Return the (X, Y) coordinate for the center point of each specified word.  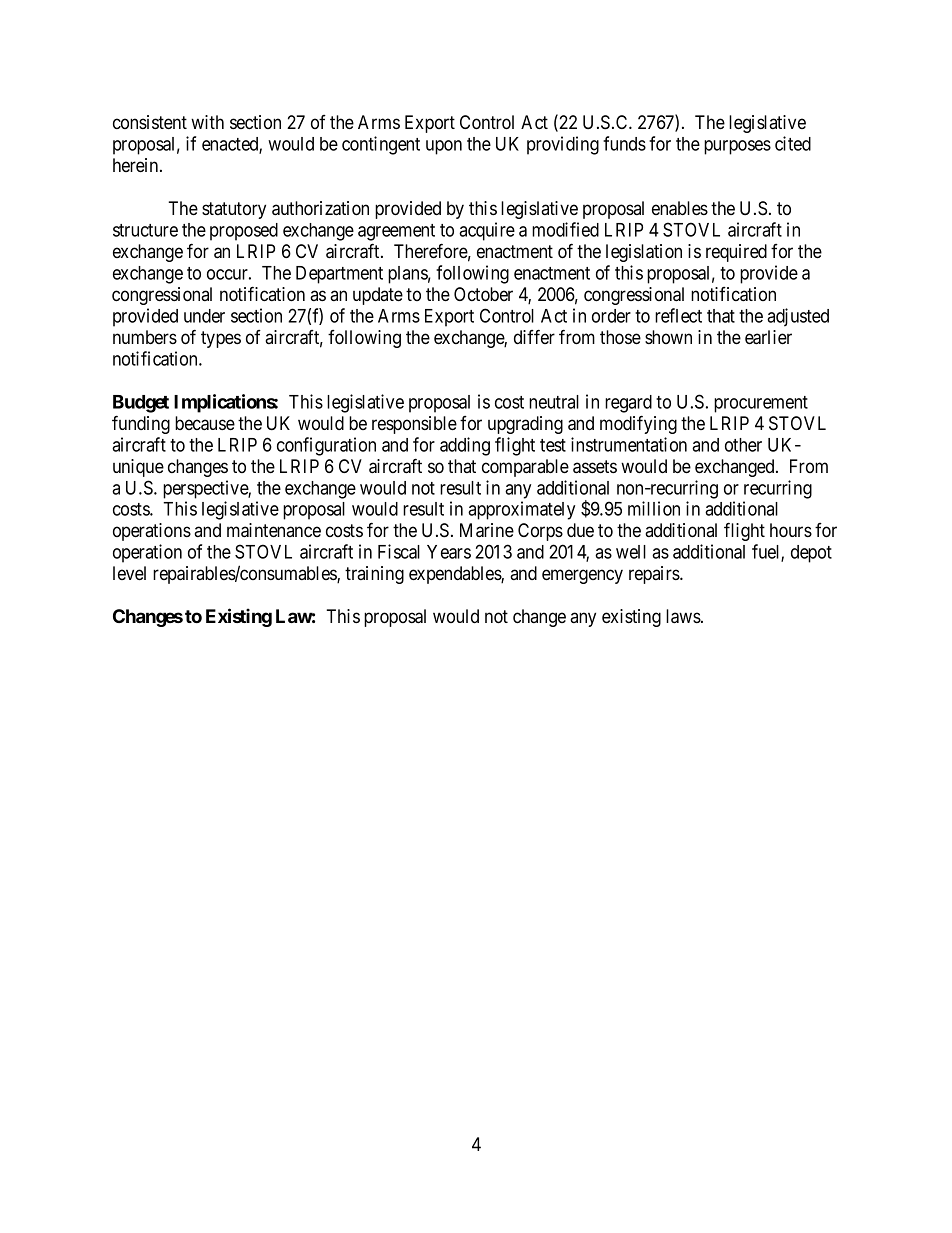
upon (444, 147)
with (207, 122)
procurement (761, 404)
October (483, 294)
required (736, 253)
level (129, 573)
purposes (737, 147)
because (205, 423)
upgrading (525, 425)
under (204, 316)
